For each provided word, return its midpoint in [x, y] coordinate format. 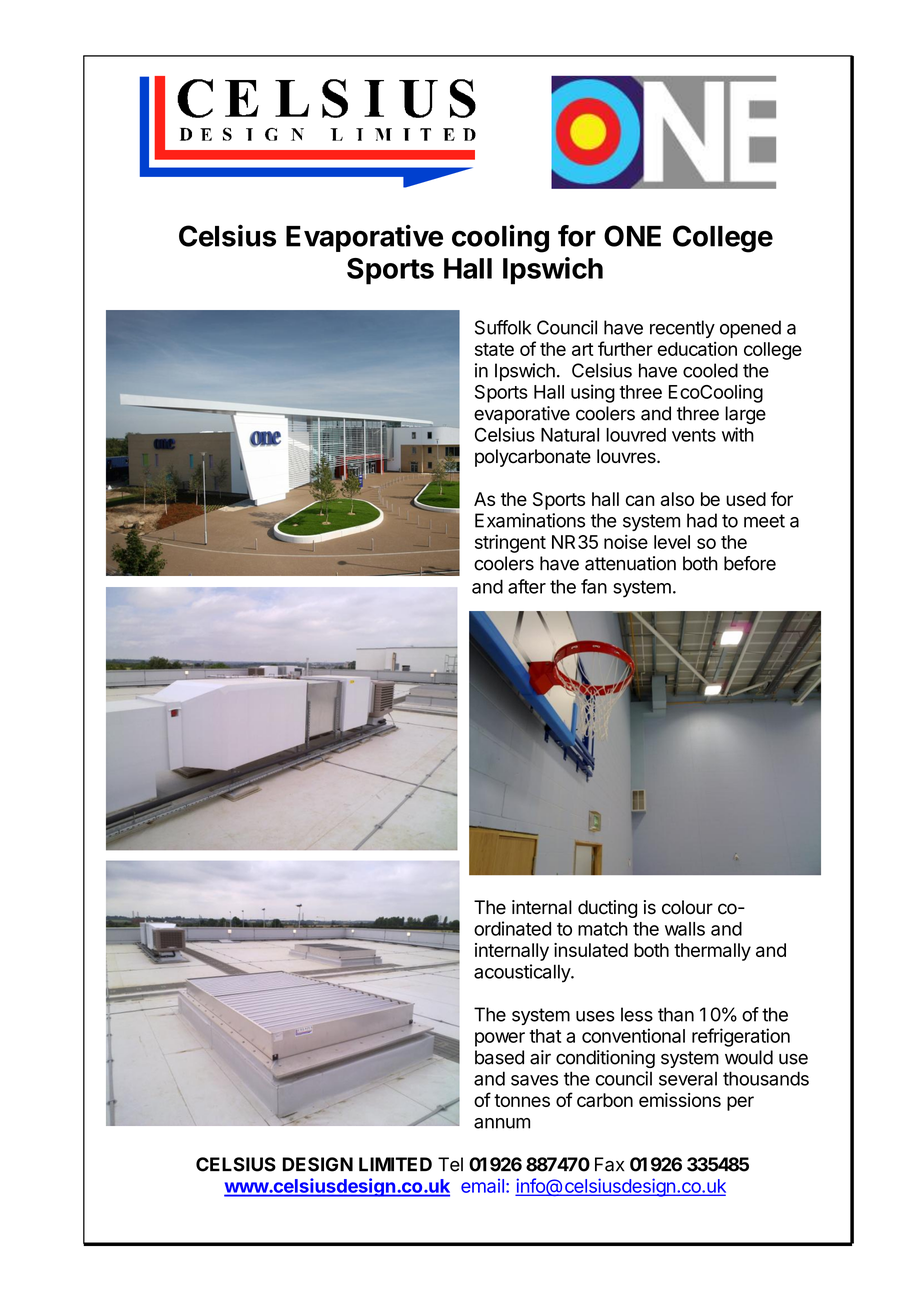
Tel [450, 1164]
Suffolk [503, 327]
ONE [632, 236]
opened [750, 329]
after [527, 586]
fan [594, 586]
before [750, 563]
